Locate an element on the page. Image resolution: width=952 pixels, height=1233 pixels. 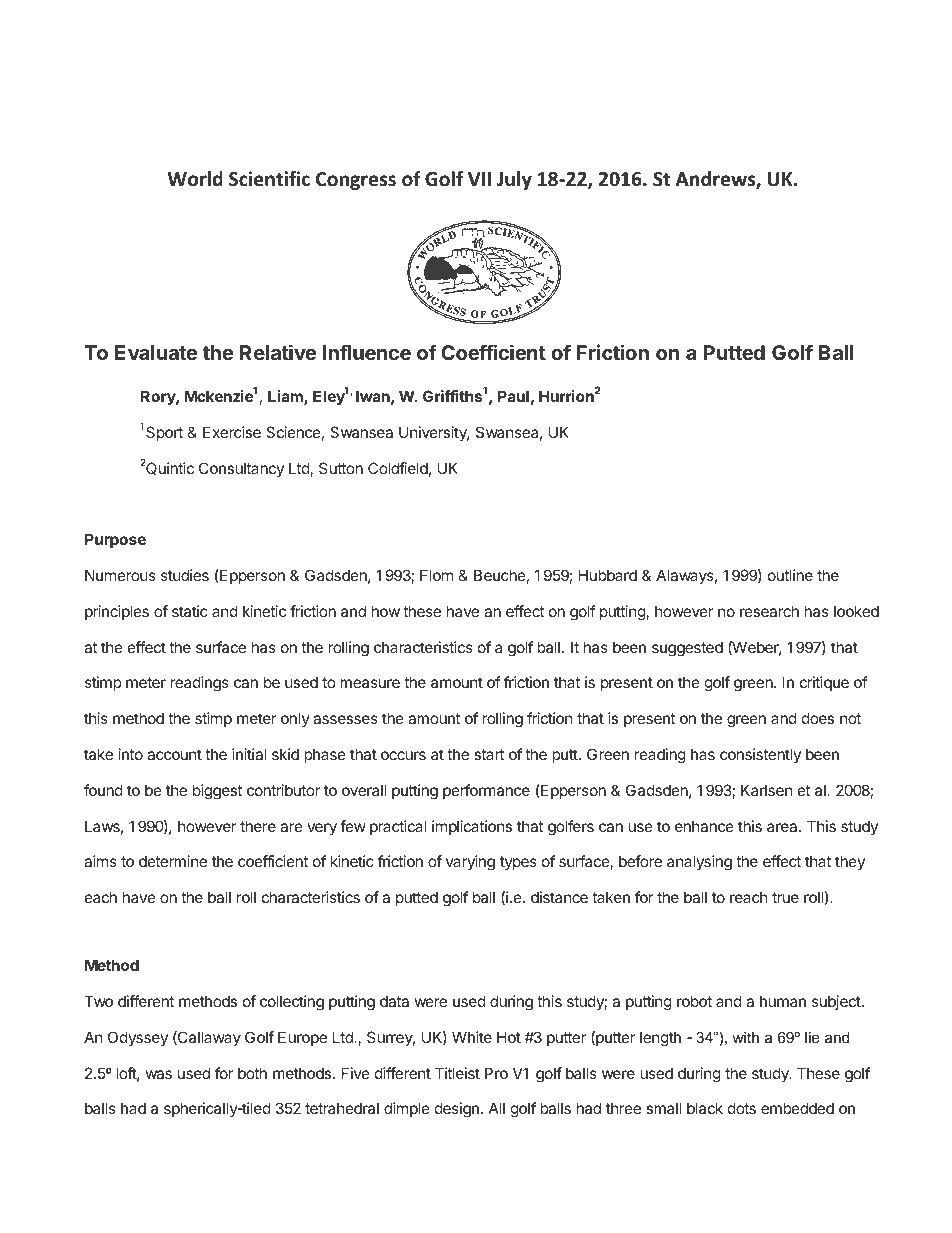
biggest is located at coordinates (217, 792).
